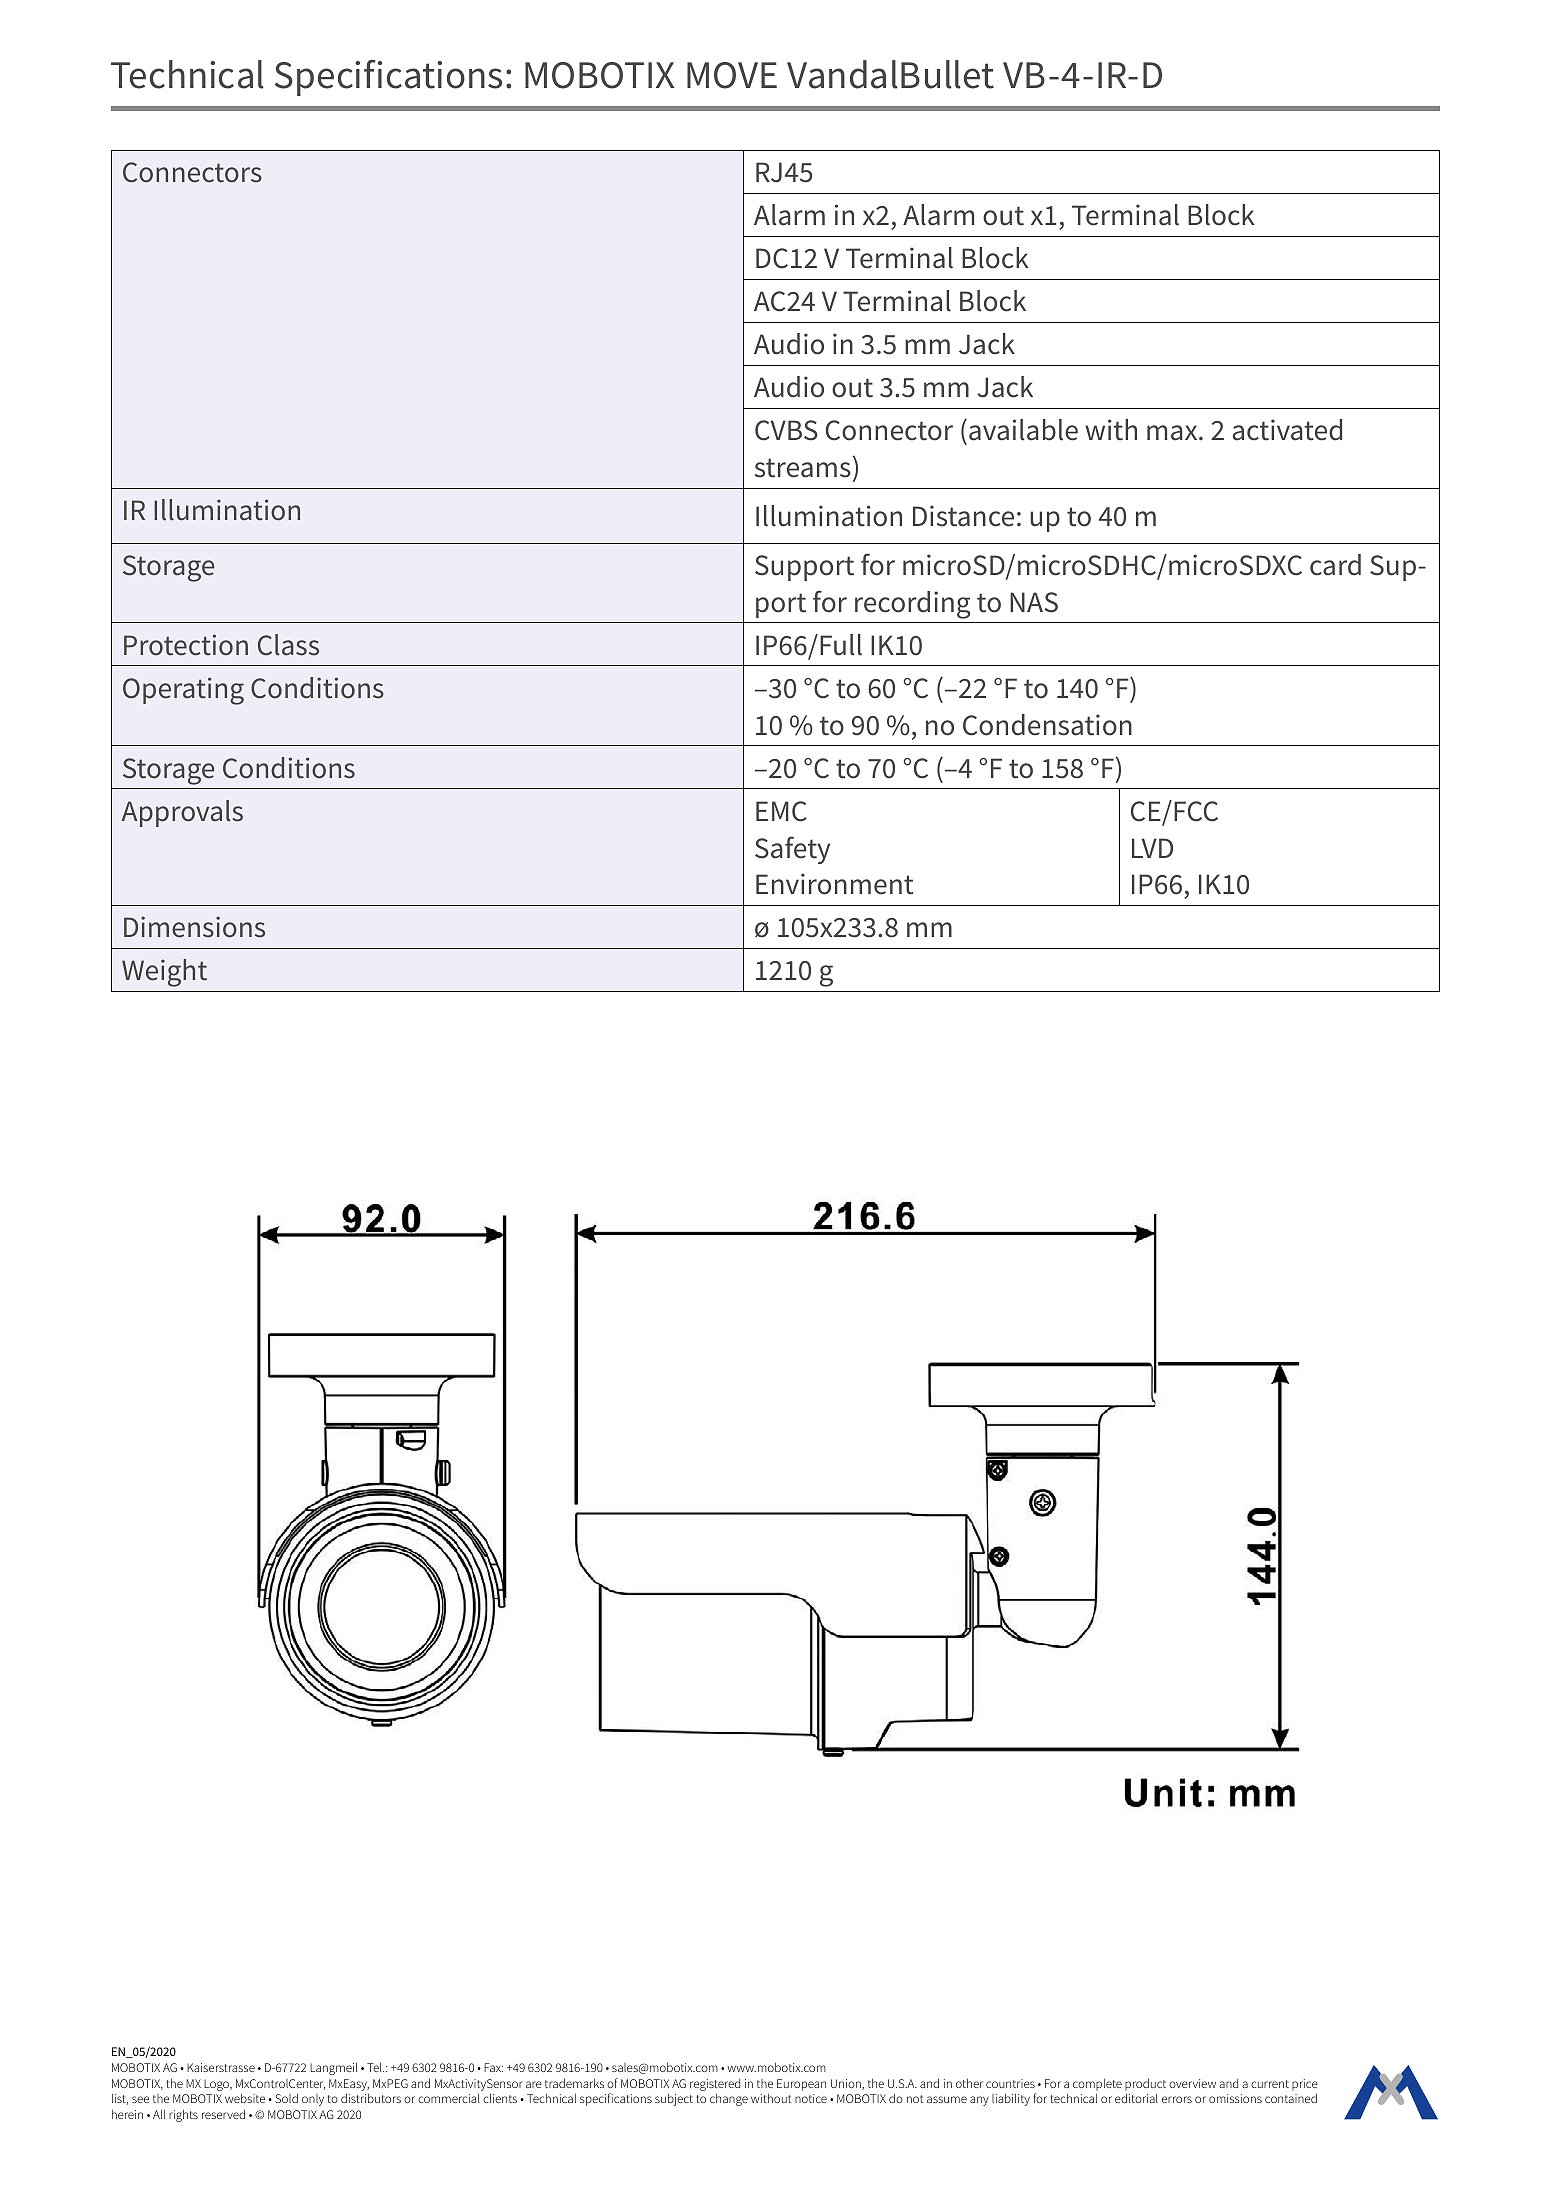 This document has width=1551, height=2193. Describe the element at coordinates (286, 2098) in the document. I see `Sold` at that location.
